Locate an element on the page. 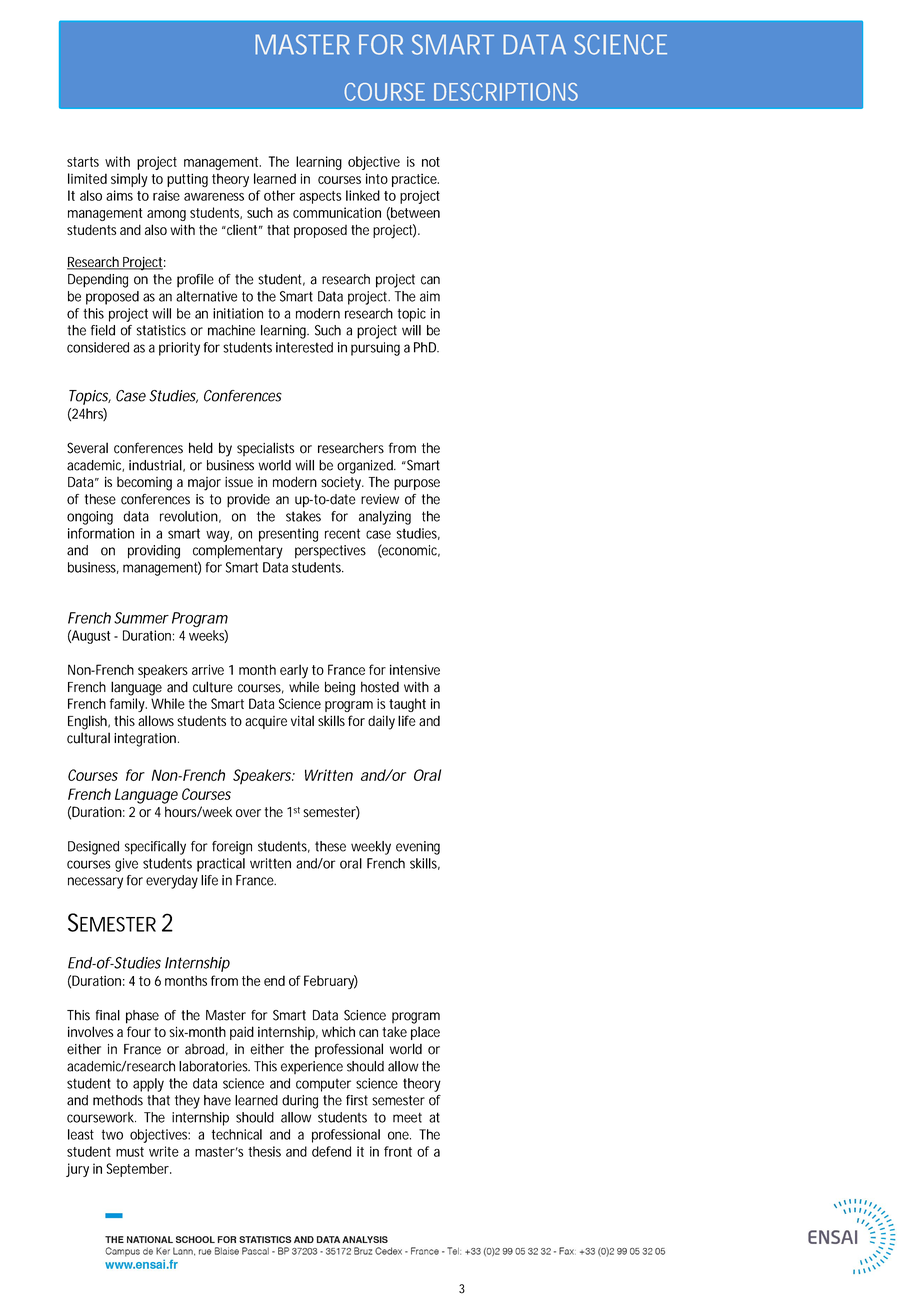 This document has height=1308, width=924. taught is located at coordinates (407, 705).
